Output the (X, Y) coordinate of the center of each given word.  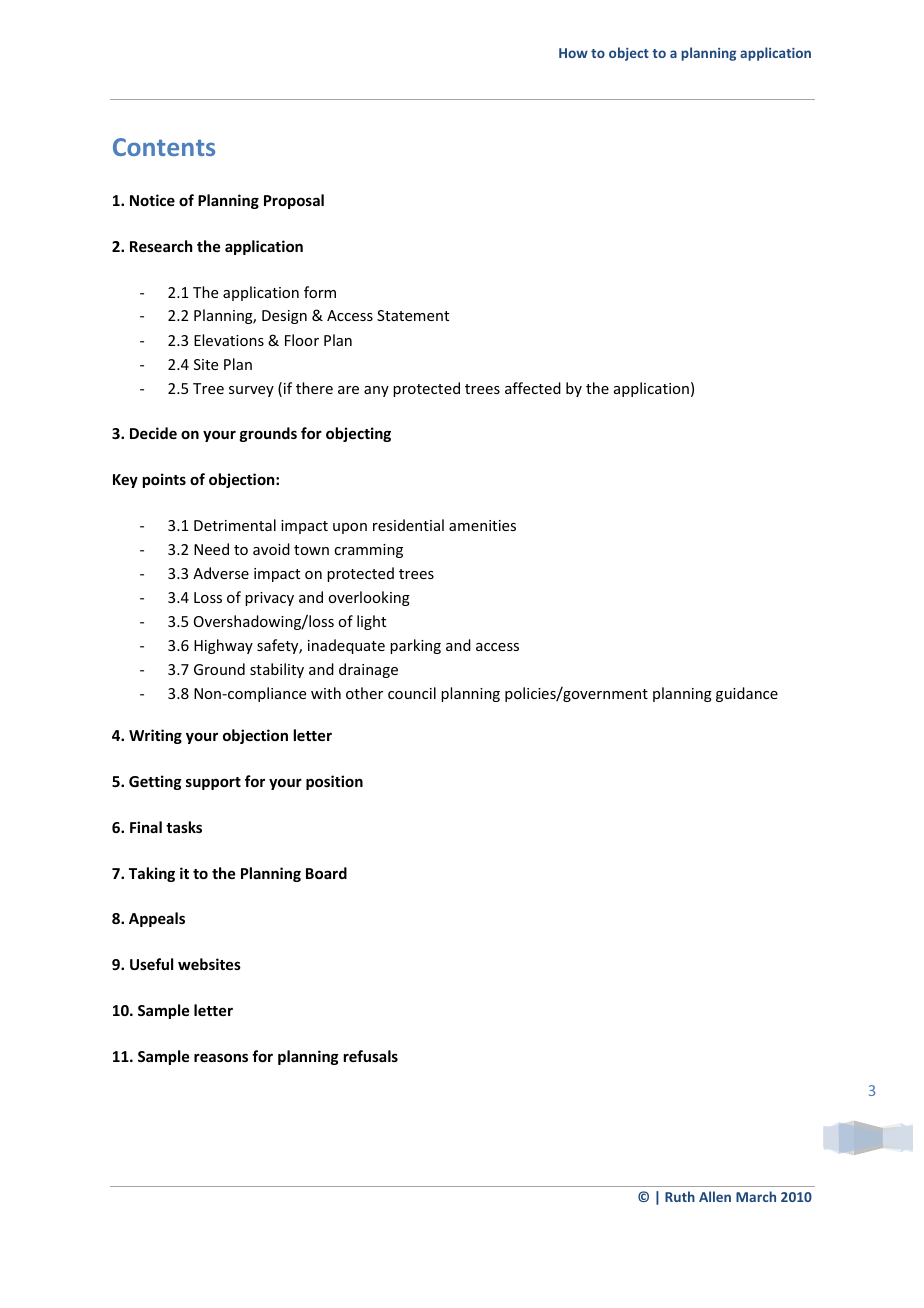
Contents (164, 147)
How (573, 53)
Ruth (680, 1196)
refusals (371, 1056)
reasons (221, 1057)
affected (533, 388)
